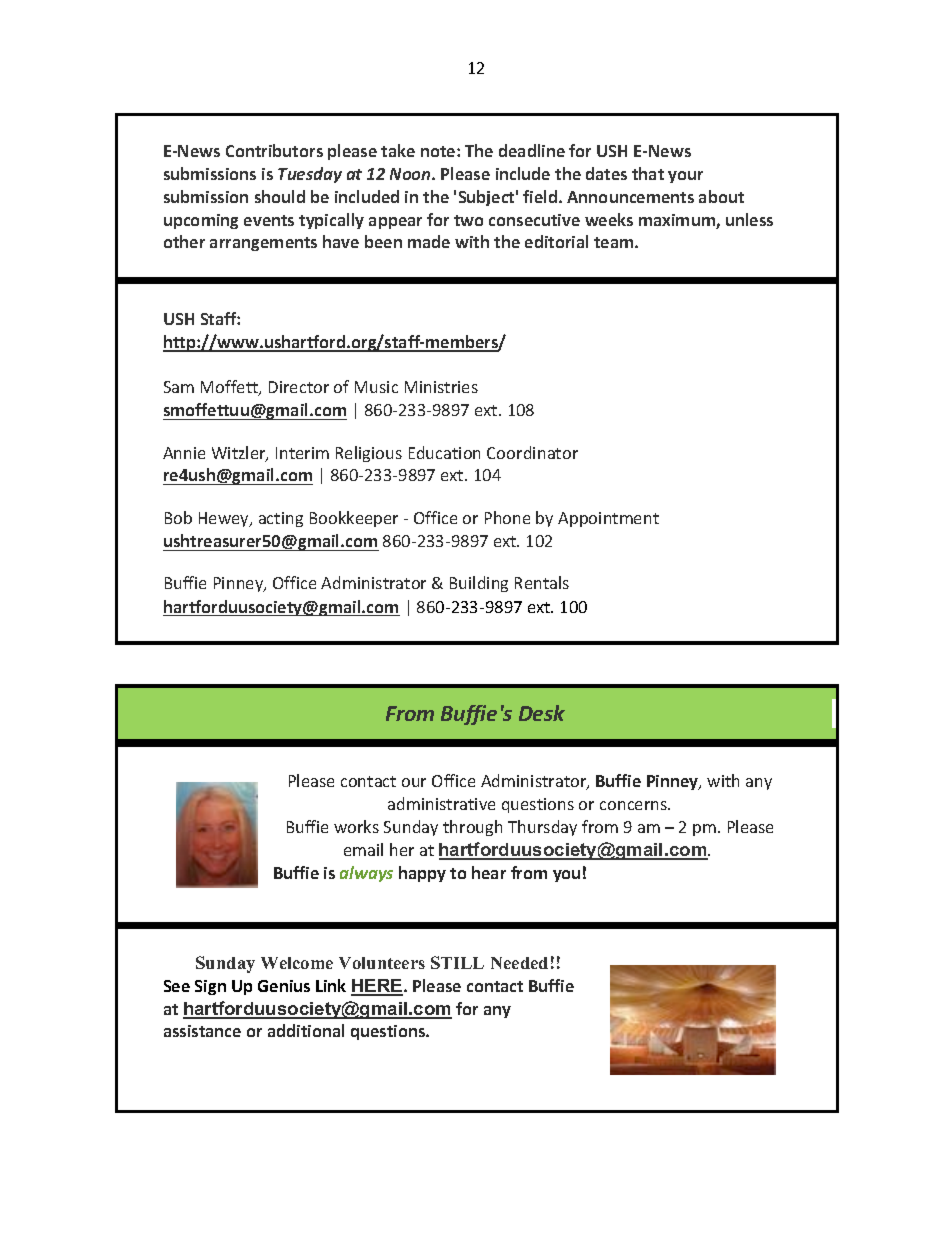 The image size is (952, 1233). Describe the element at coordinates (439, 151) in the document. I see `note` at that location.
